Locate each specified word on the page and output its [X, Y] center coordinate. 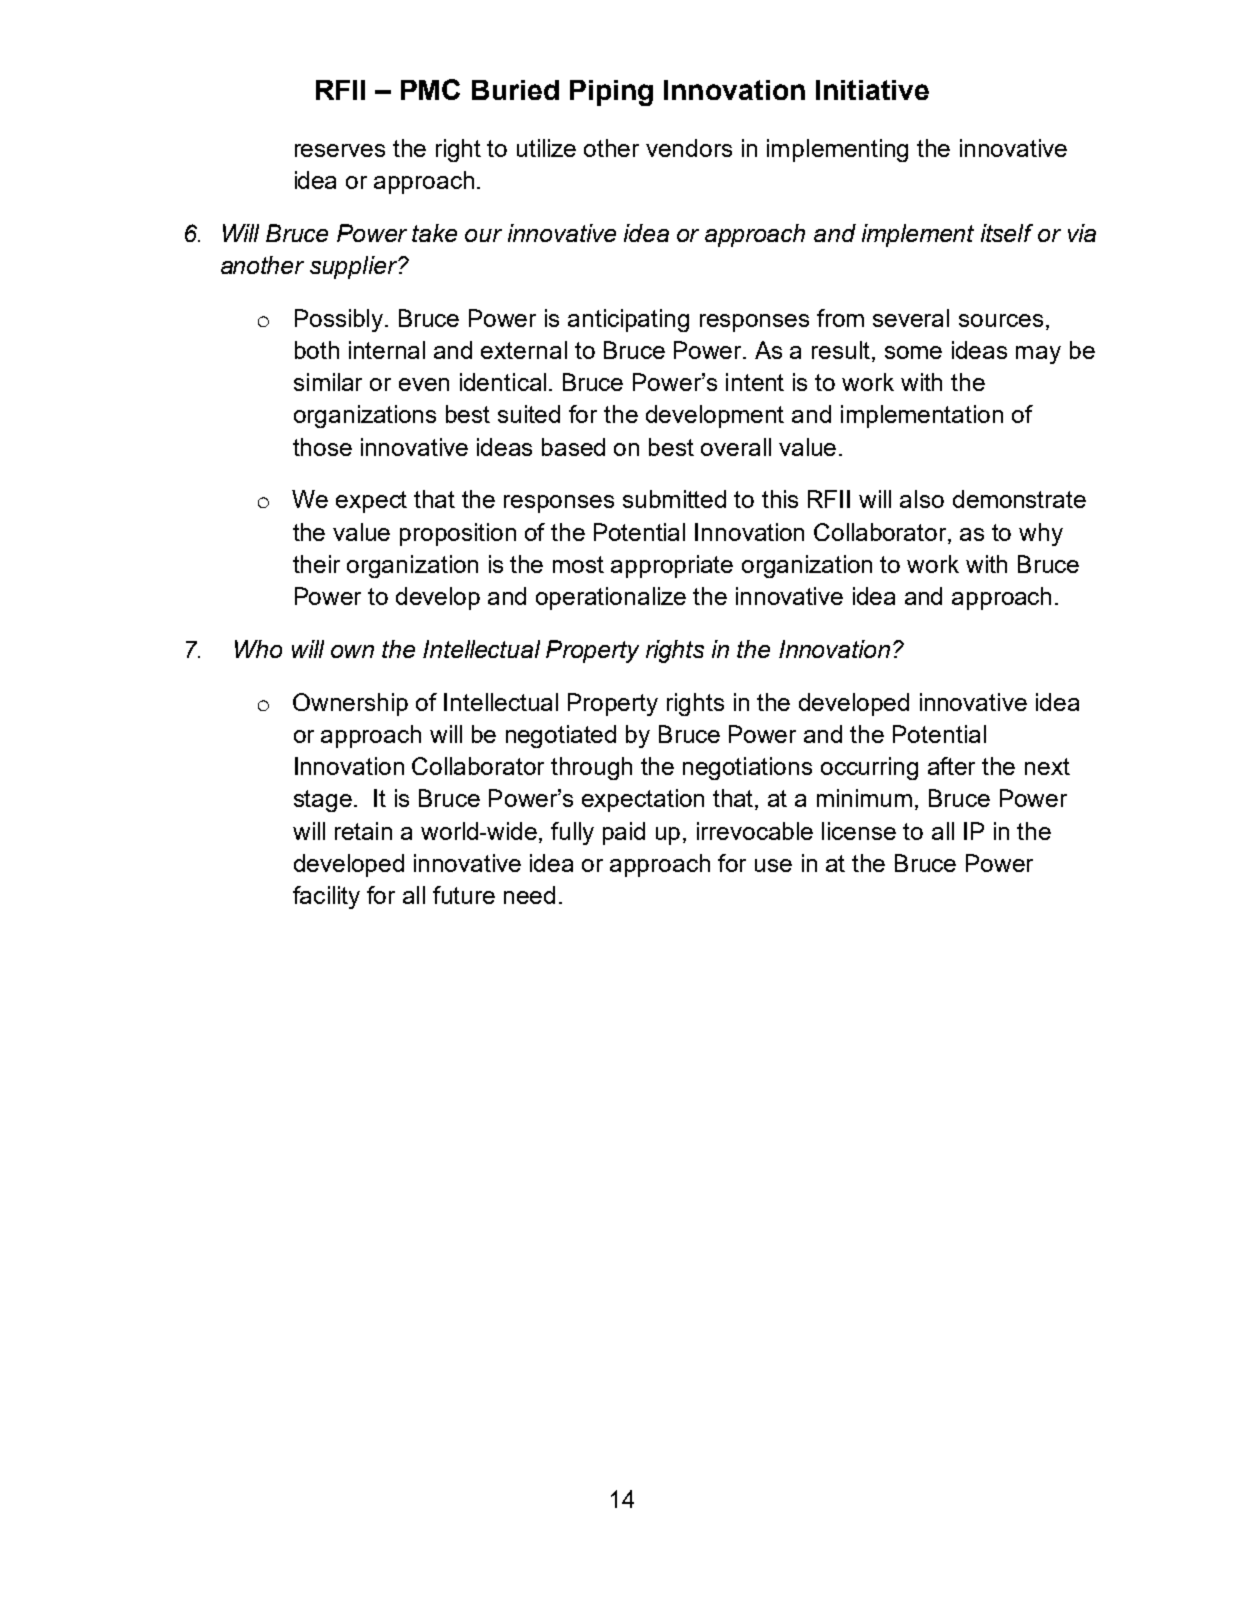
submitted [674, 499]
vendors [689, 148]
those [322, 447]
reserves [340, 150]
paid [624, 833]
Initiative [872, 90]
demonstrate [1019, 499]
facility [326, 897]
